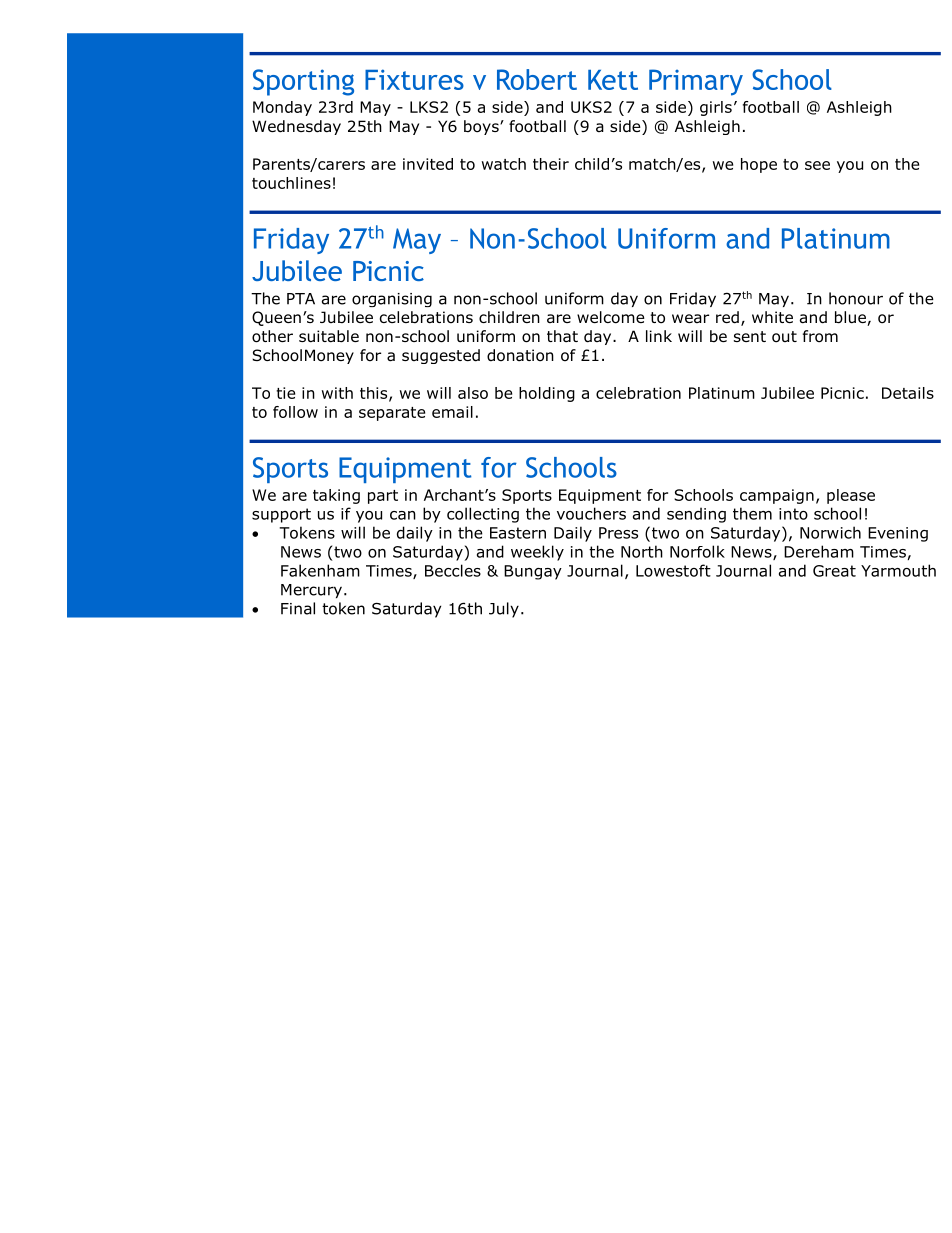 The height and width of the screenshot is (1233, 952). Describe the element at coordinates (908, 393) in the screenshot. I see `Details` at that location.
